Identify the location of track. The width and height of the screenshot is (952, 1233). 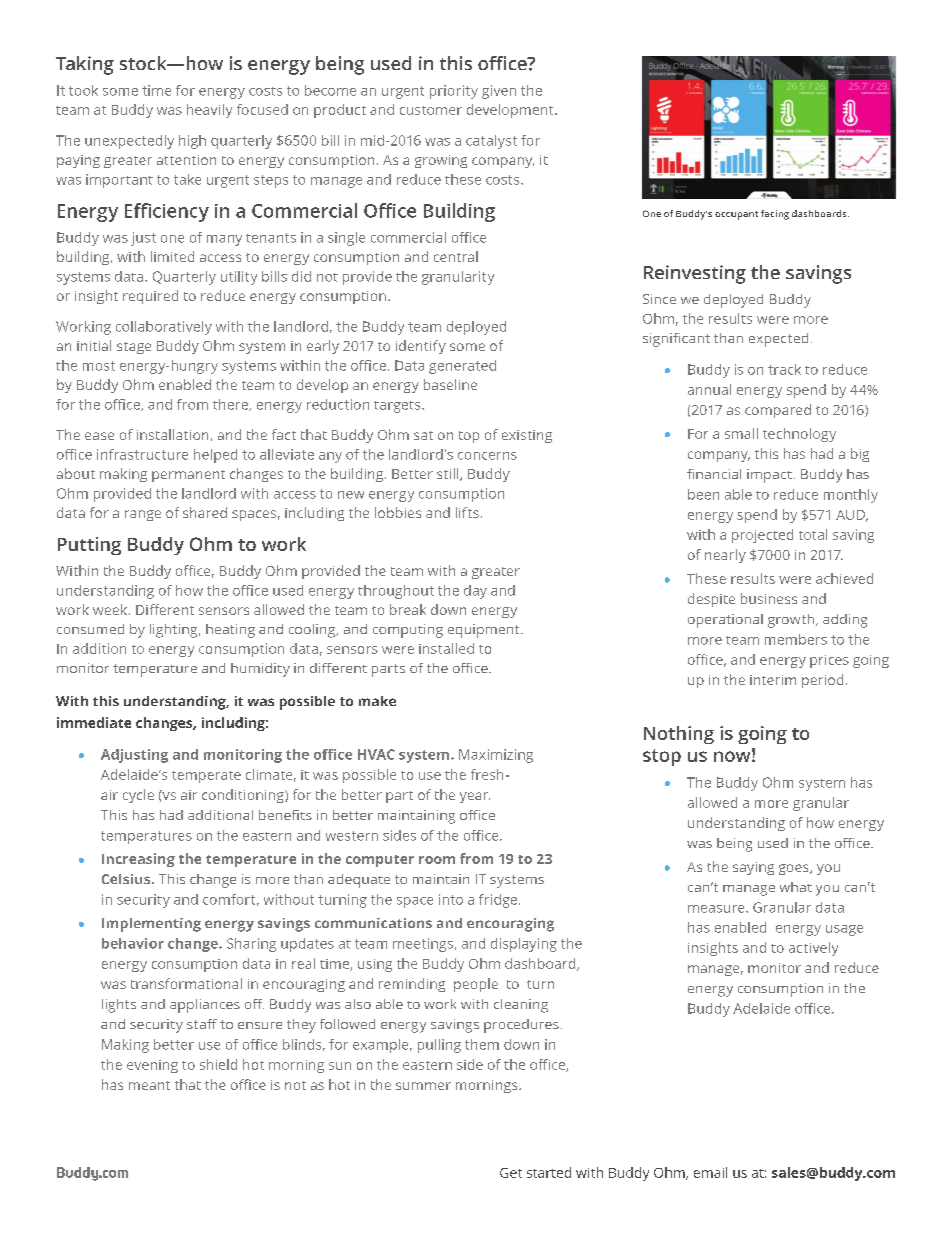
(784, 369).
